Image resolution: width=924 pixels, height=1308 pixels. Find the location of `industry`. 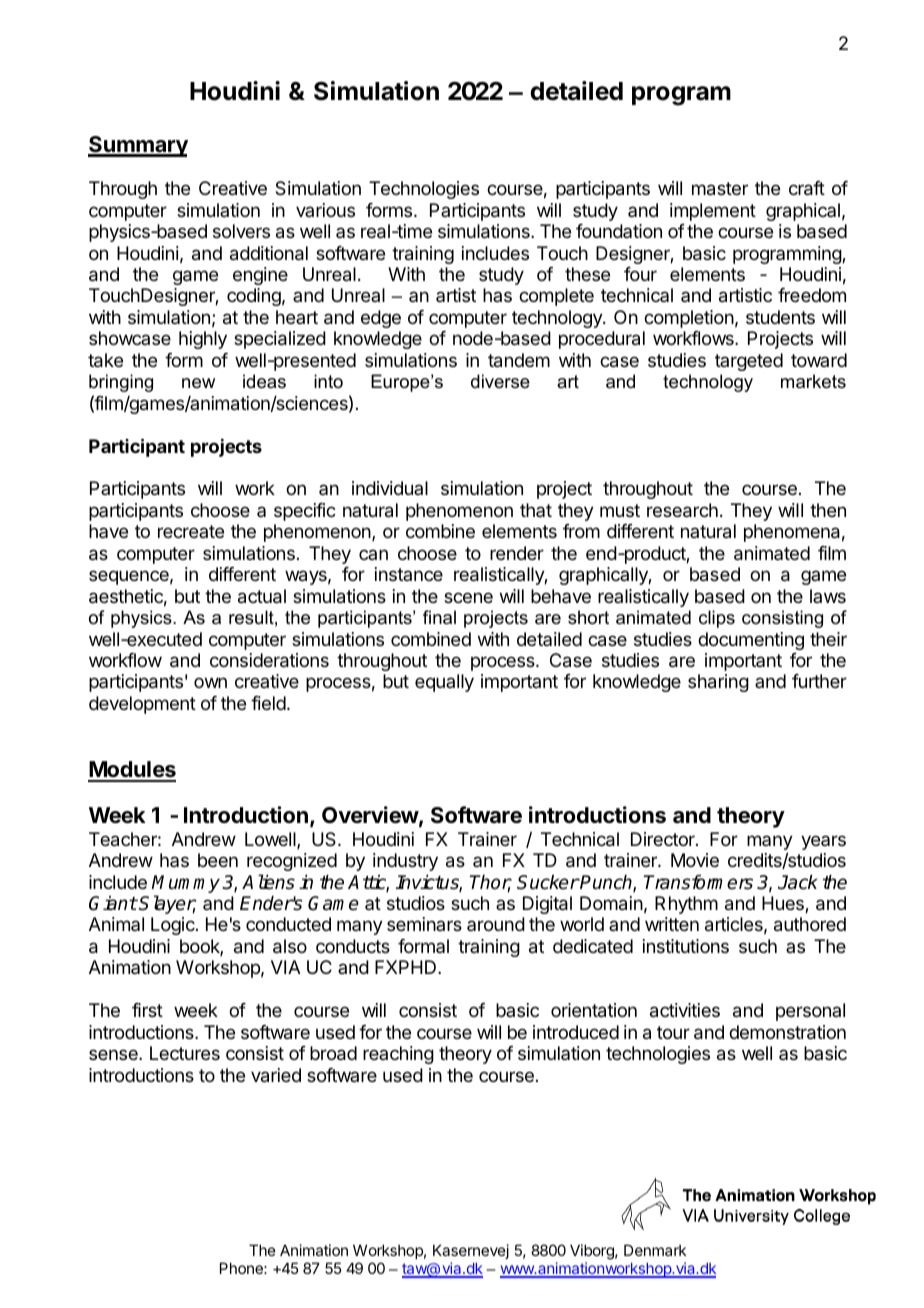

industry is located at coordinates (405, 862).
